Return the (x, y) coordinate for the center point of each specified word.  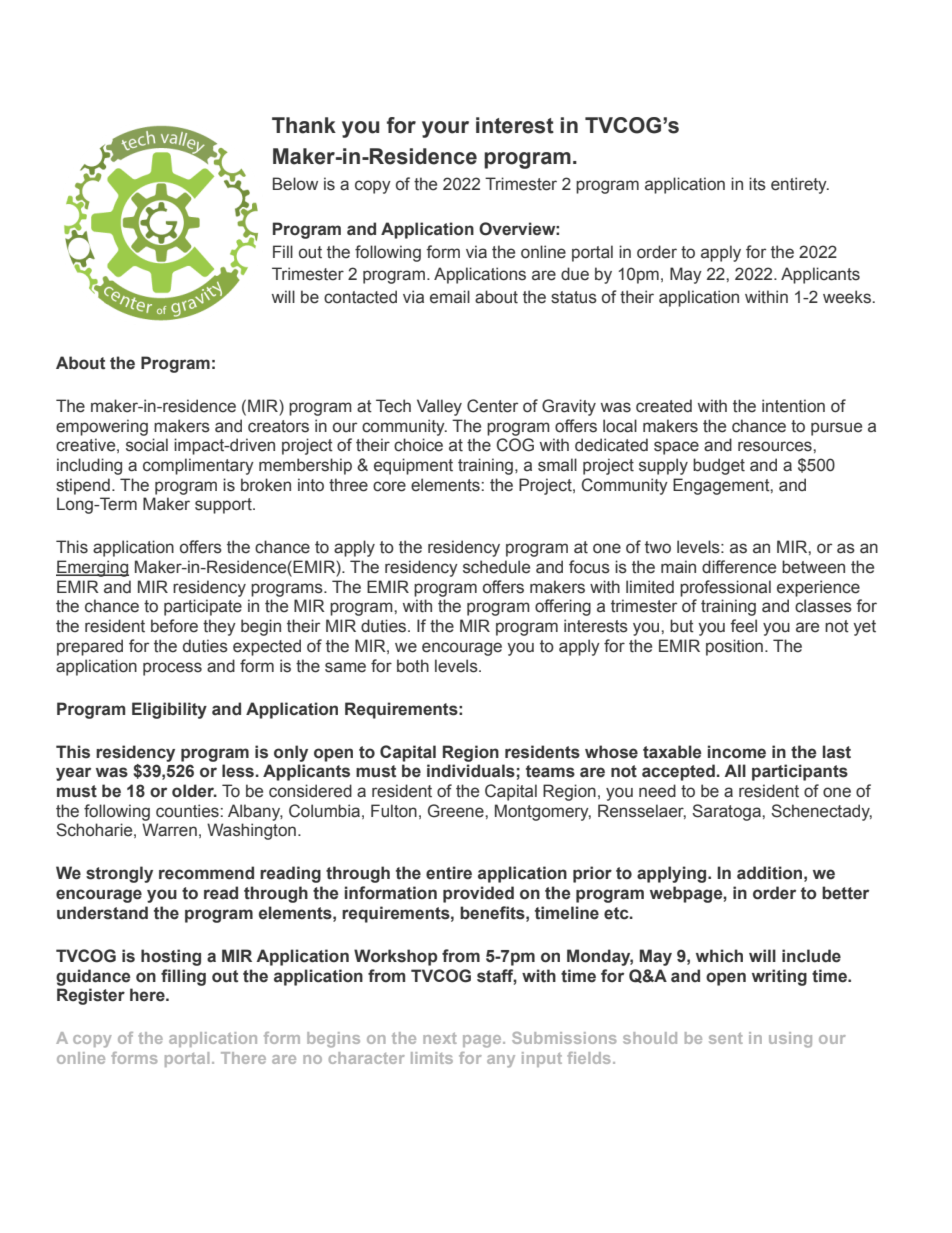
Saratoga (727, 812)
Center (492, 406)
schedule (496, 567)
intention (793, 406)
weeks (847, 297)
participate (203, 607)
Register (91, 996)
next (440, 1038)
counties (187, 811)
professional (725, 588)
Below (295, 184)
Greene (457, 811)
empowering (102, 427)
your (445, 129)
